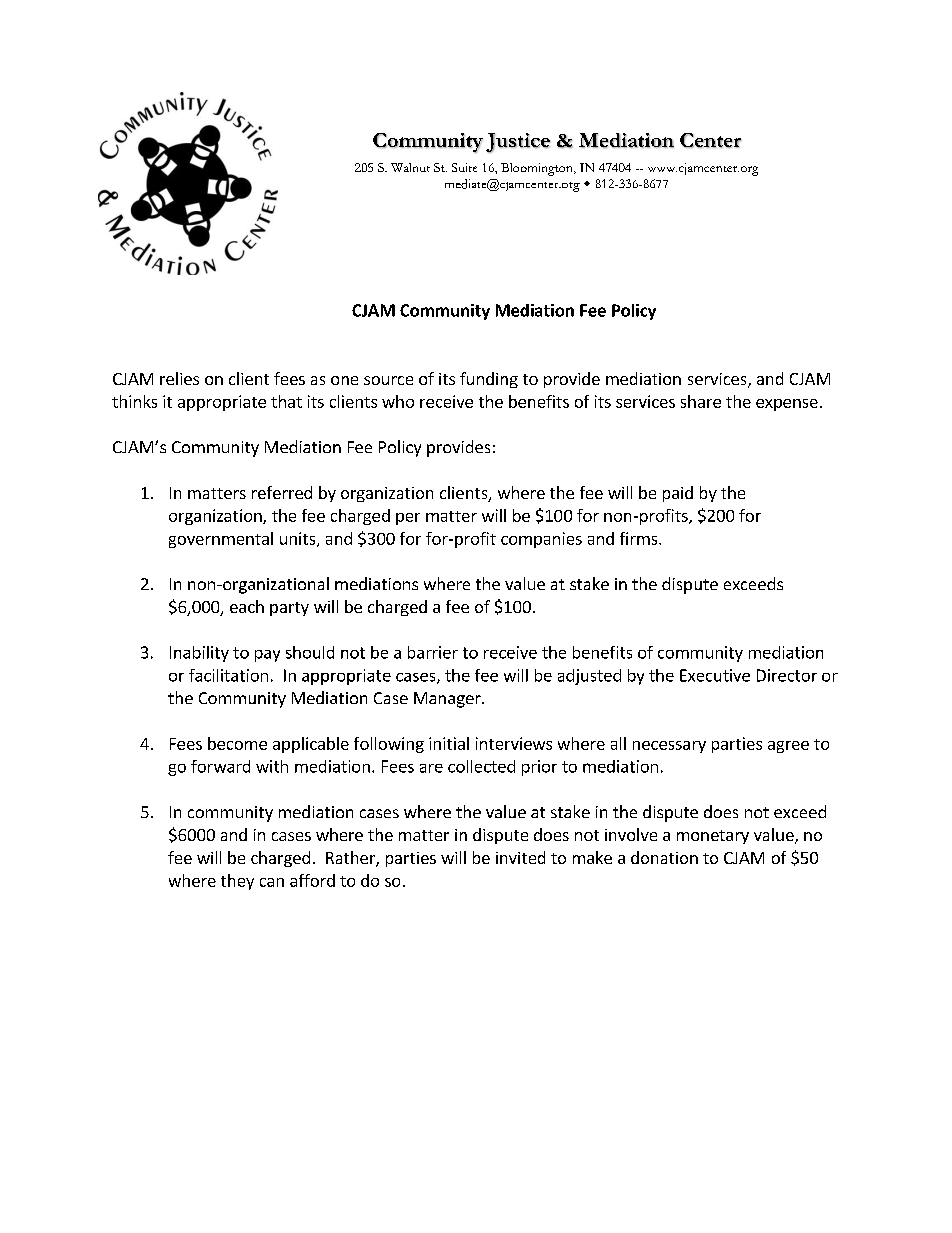 The height and width of the image is (1233, 952). Describe the element at coordinates (713, 837) in the image. I see `monetary` at that location.
